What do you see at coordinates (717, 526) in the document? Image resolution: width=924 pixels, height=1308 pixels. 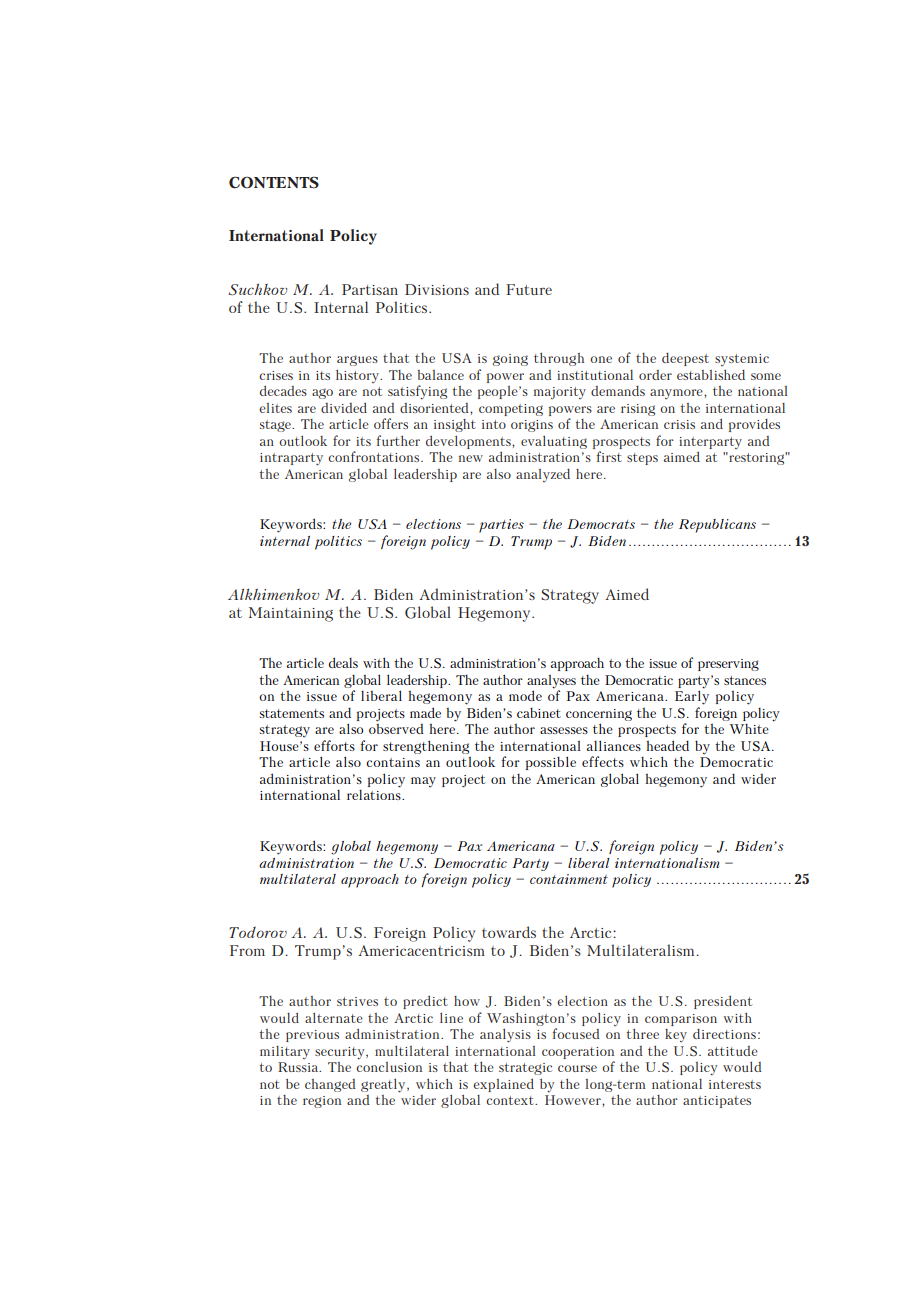 I see `Republicans` at bounding box center [717, 526].
